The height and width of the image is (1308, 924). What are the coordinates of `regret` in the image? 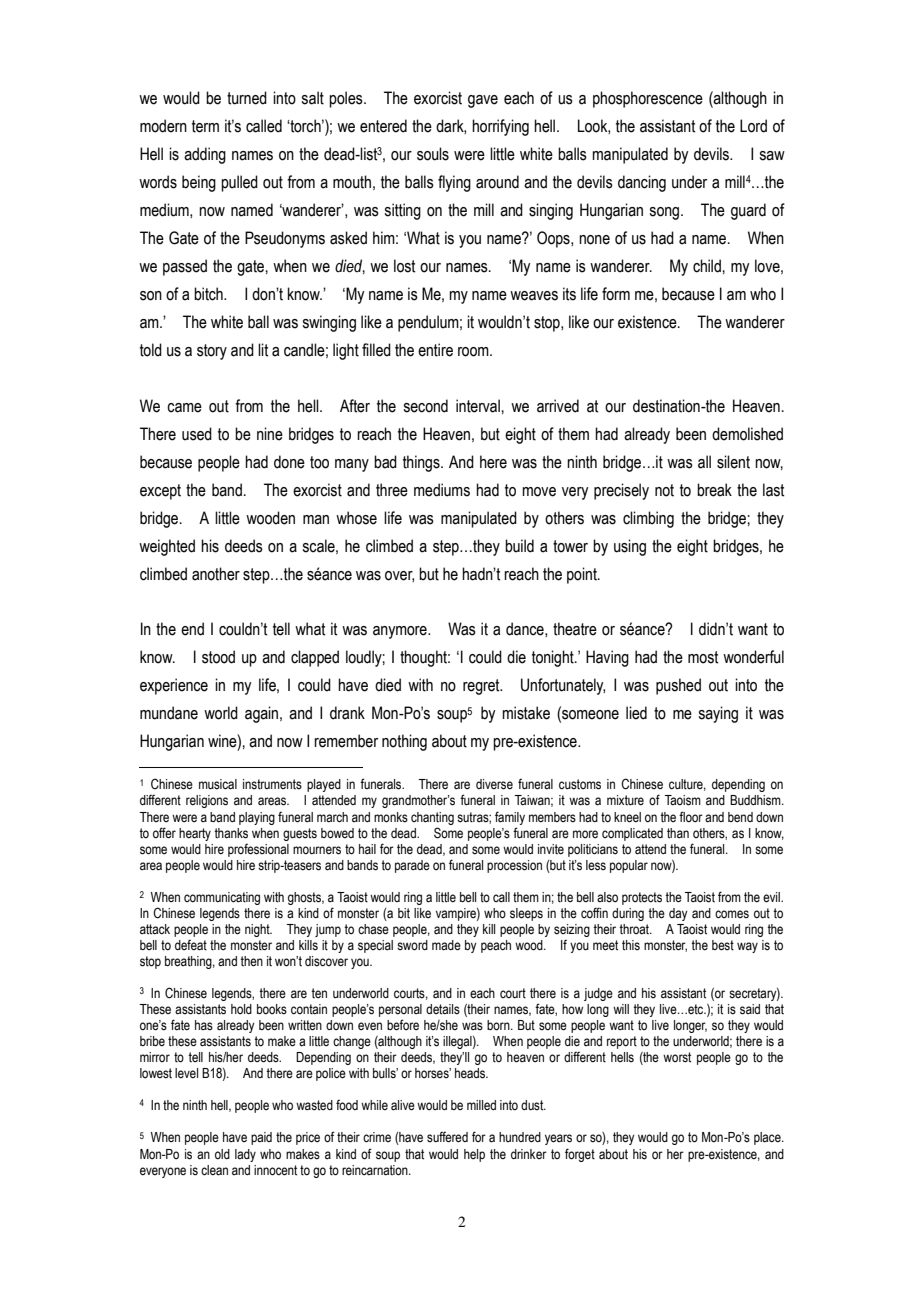 It's located at (482, 687).
